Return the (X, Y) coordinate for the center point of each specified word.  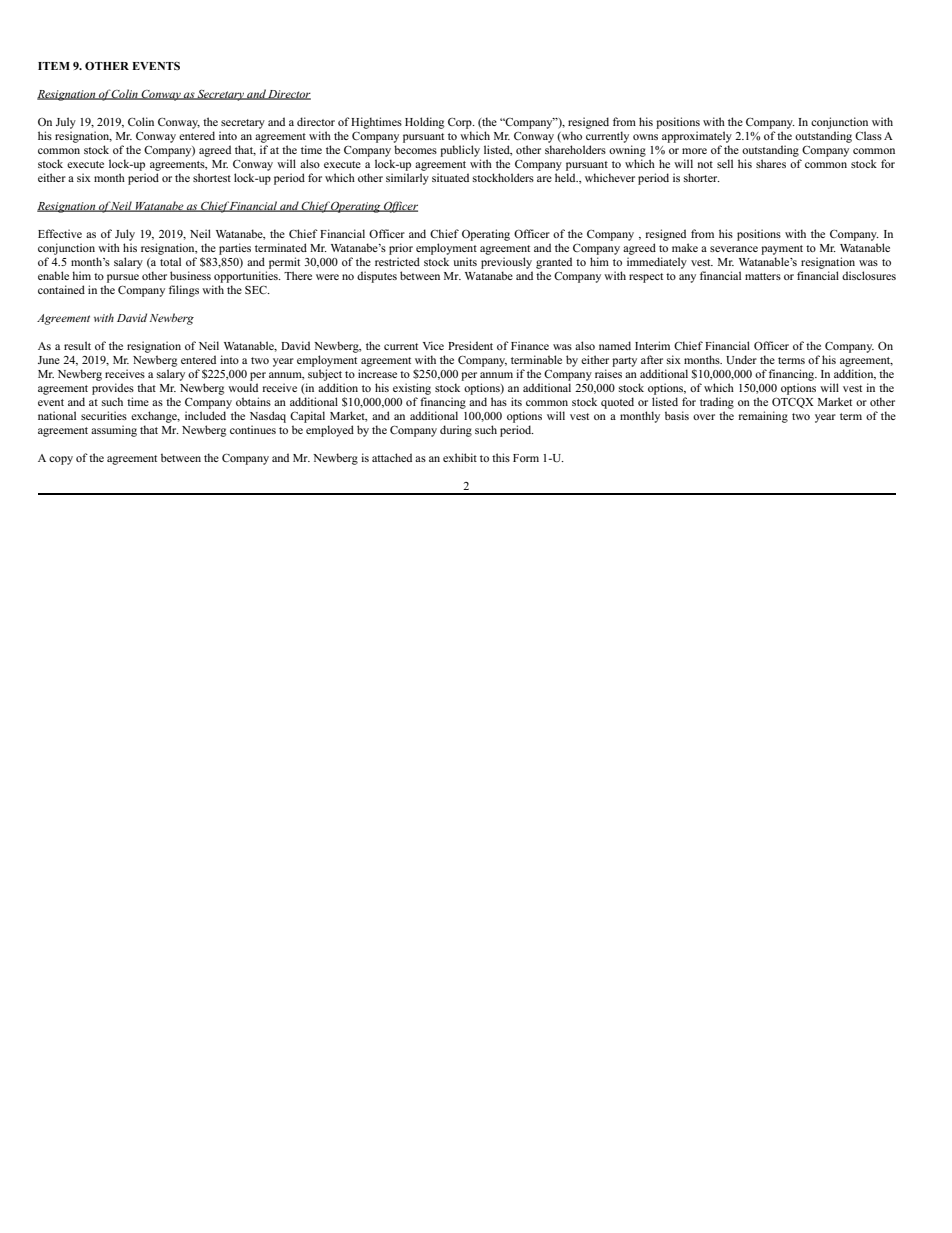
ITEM (54, 66)
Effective (60, 233)
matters (763, 276)
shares (771, 163)
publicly (460, 151)
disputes (377, 277)
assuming (114, 431)
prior (401, 249)
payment (782, 250)
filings (184, 291)
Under (741, 360)
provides (113, 389)
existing (412, 389)
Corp (461, 123)
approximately (697, 137)
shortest (212, 177)
